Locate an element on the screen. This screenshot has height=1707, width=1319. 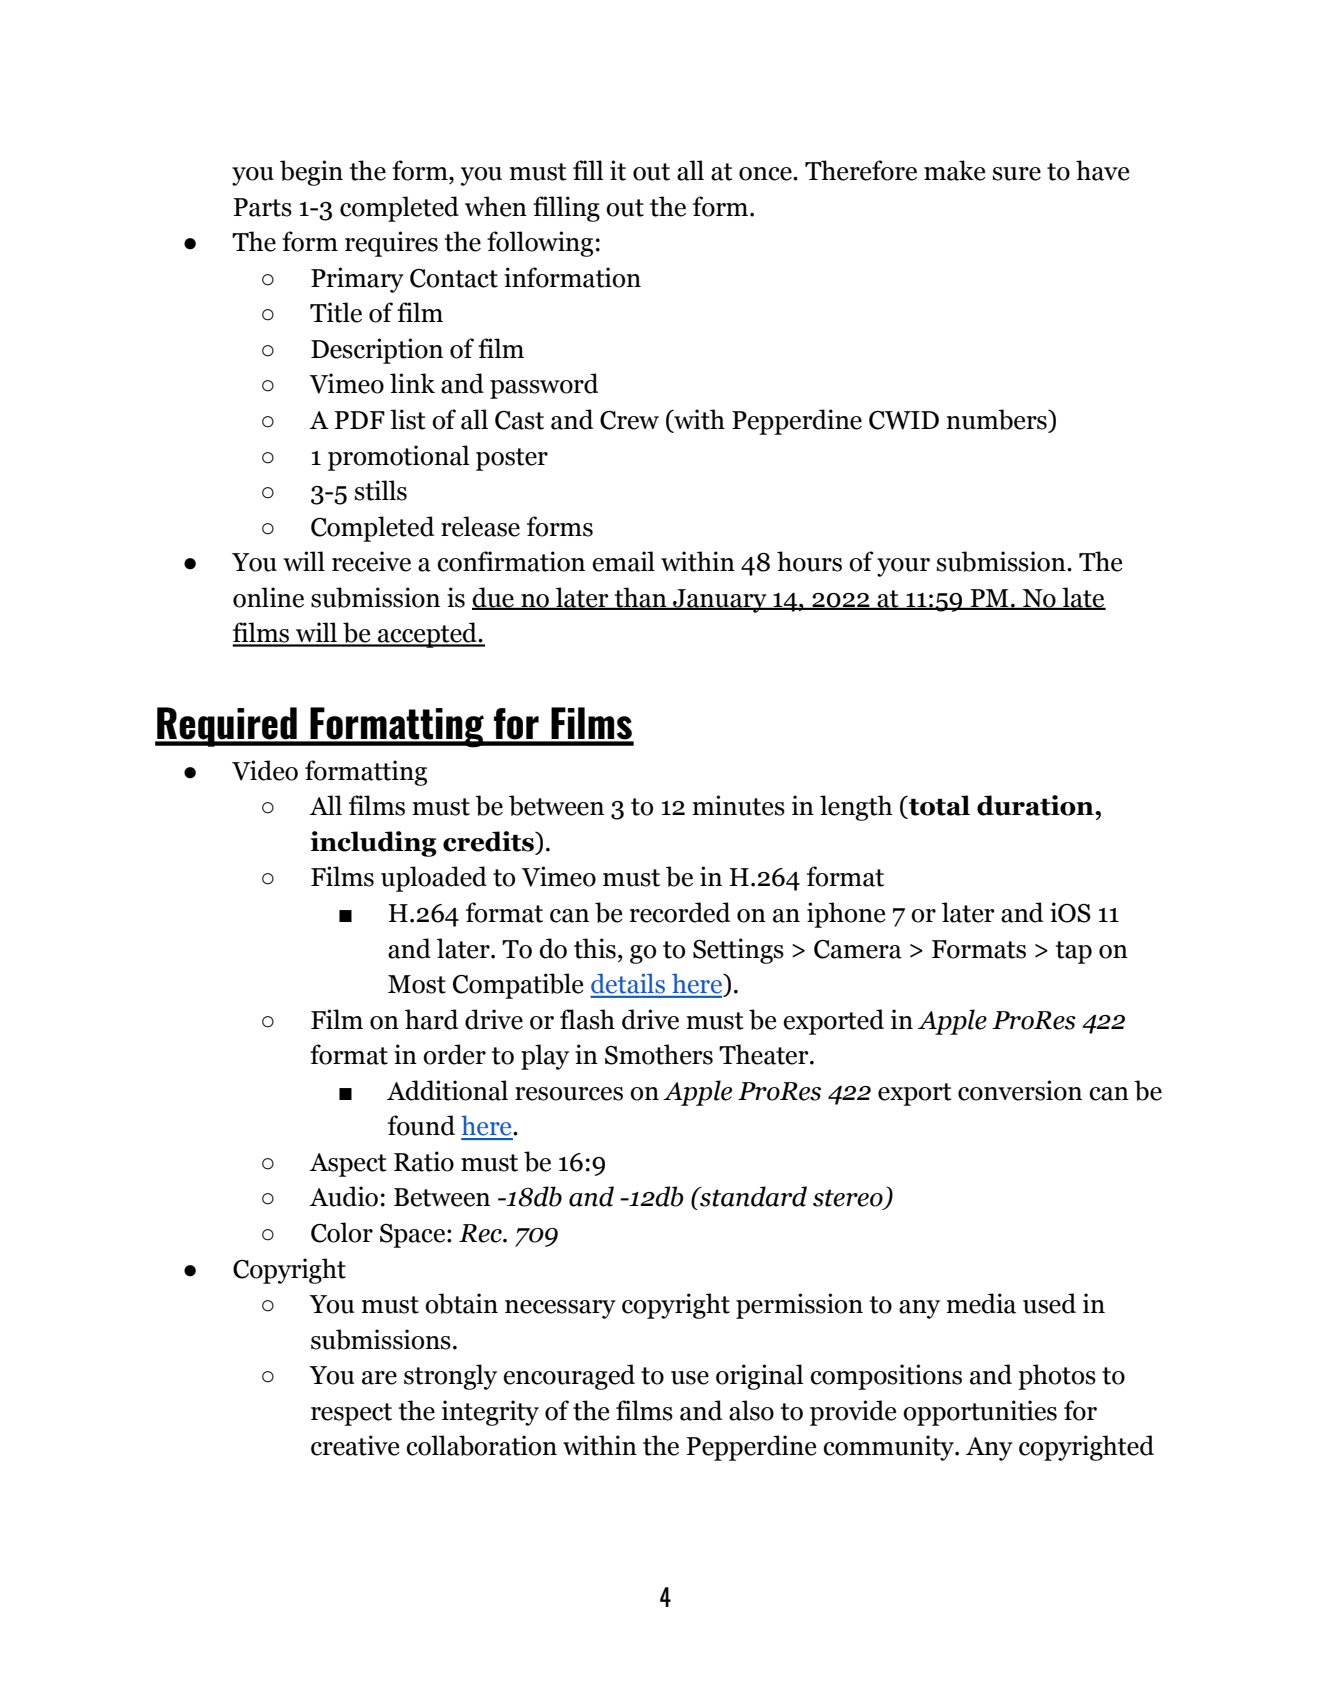
sure is located at coordinates (1017, 174).
